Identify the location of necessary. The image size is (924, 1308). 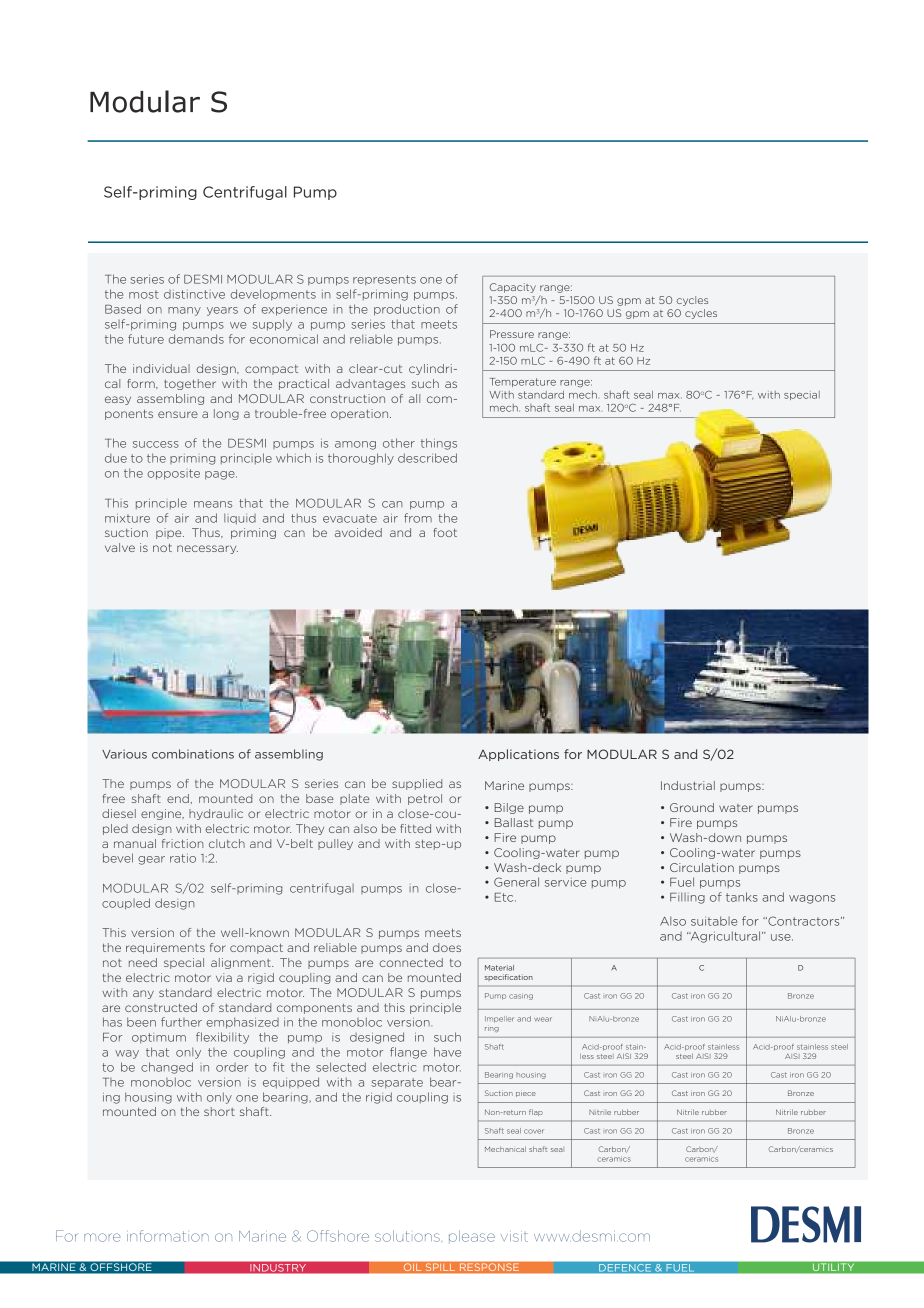
(207, 549).
